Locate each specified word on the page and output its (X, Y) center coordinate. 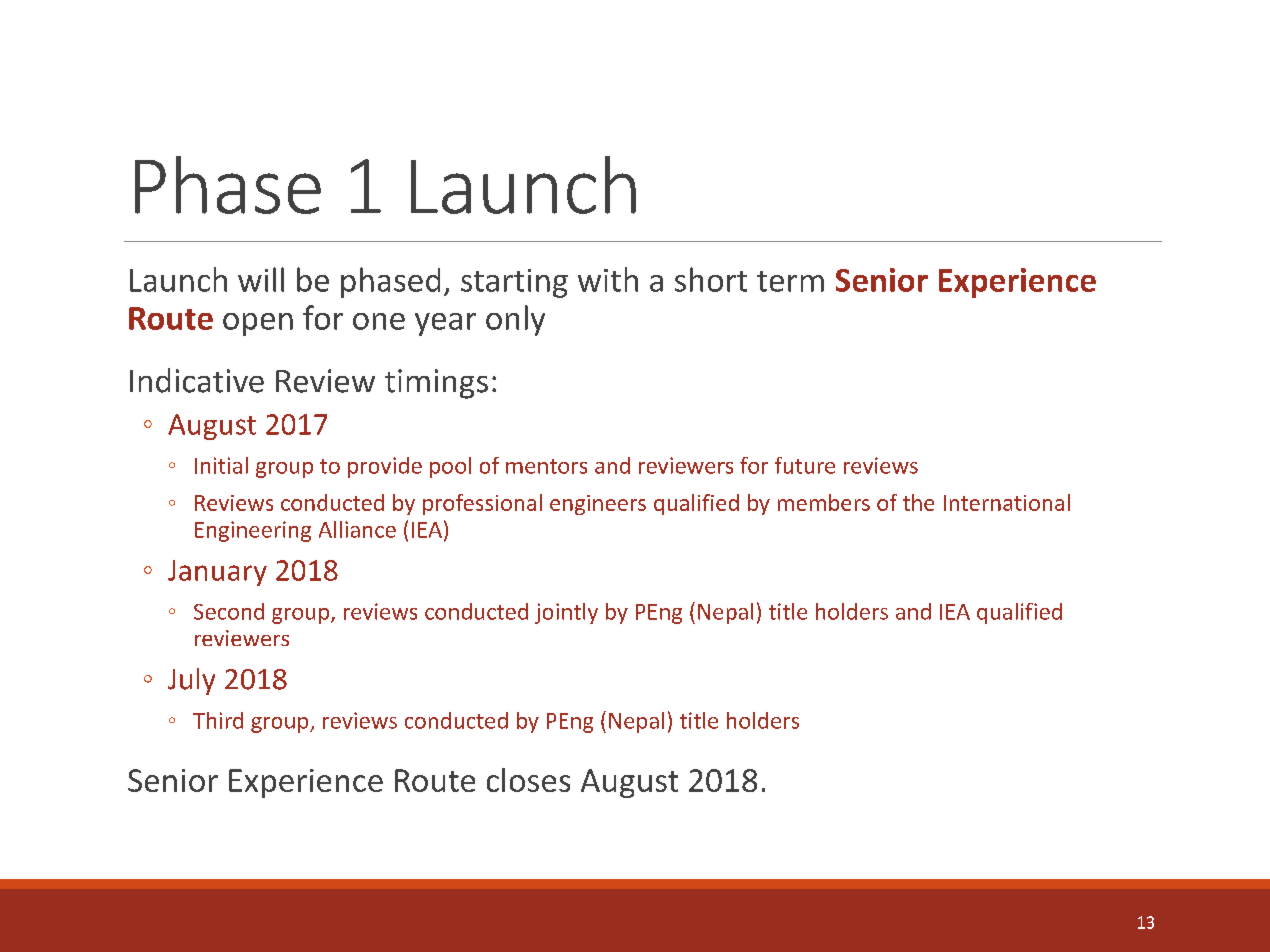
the (918, 502)
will (261, 279)
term (790, 281)
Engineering (253, 531)
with (608, 279)
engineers (598, 505)
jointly (566, 613)
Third (218, 720)
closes (528, 780)
